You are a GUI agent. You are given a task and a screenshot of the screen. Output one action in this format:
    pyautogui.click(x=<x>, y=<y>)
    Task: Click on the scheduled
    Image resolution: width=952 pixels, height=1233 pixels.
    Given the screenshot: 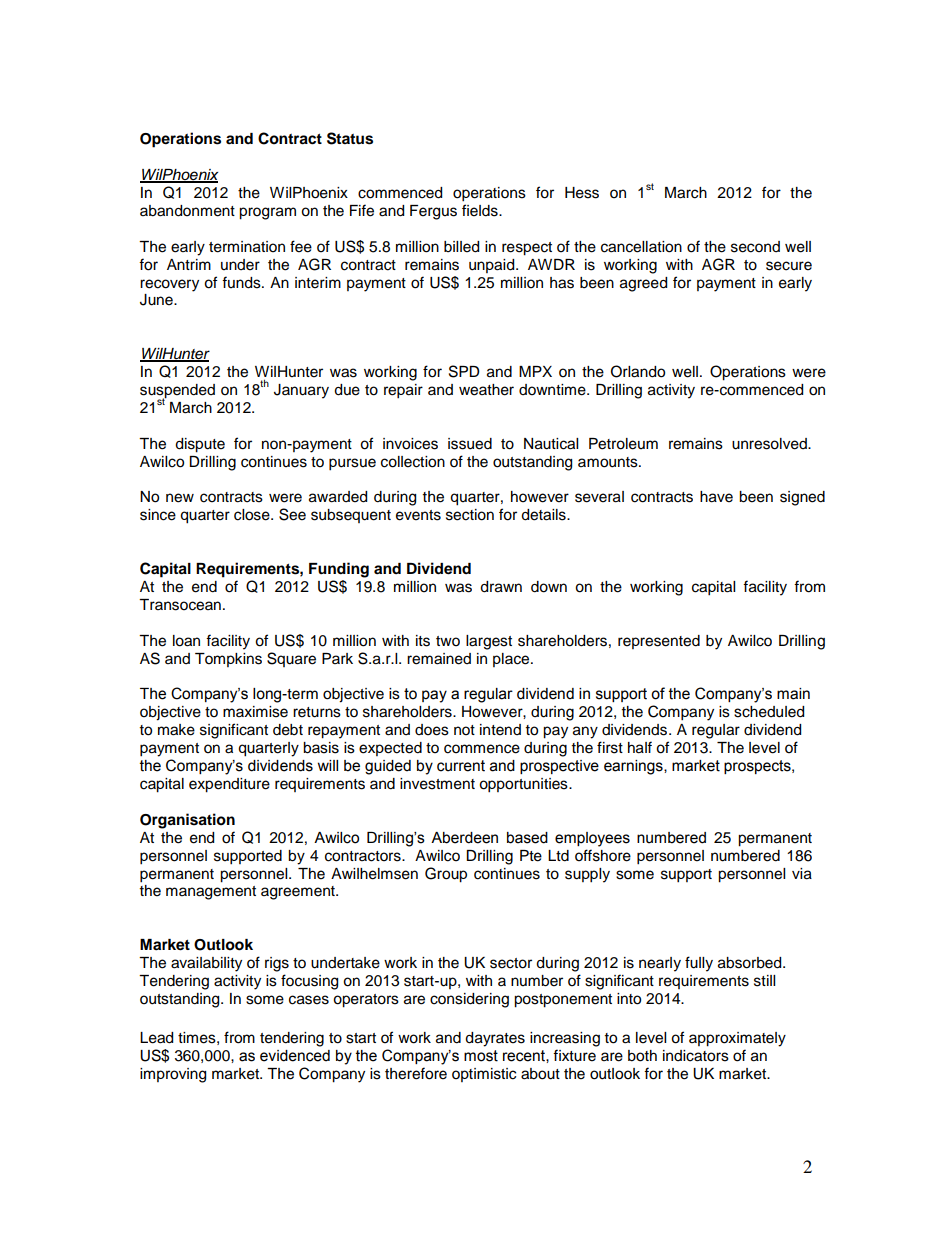 What is the action you would take?
    pyautogui.click(x=769, y=712)
